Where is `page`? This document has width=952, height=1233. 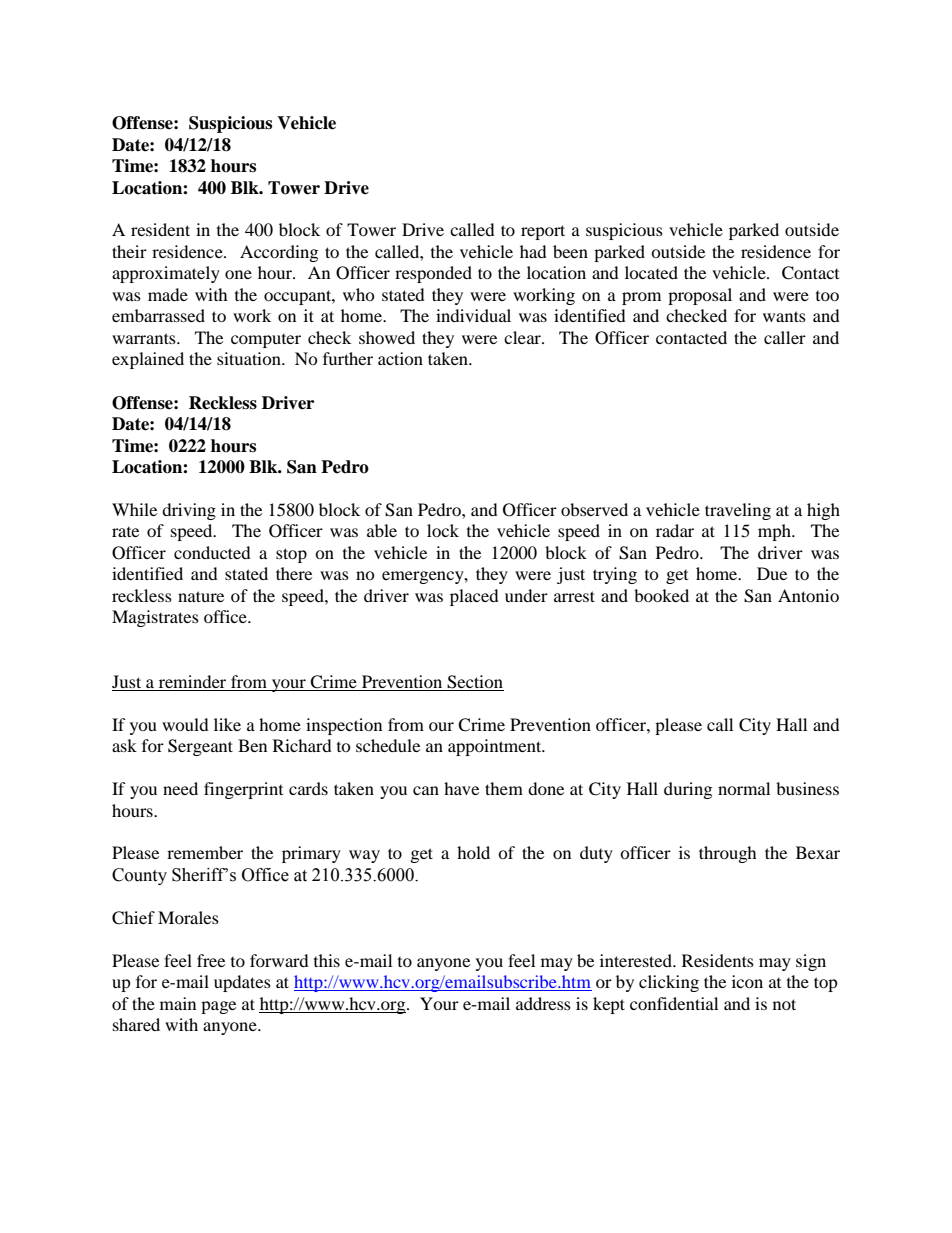 page is located at coordinates (218, 1007).
